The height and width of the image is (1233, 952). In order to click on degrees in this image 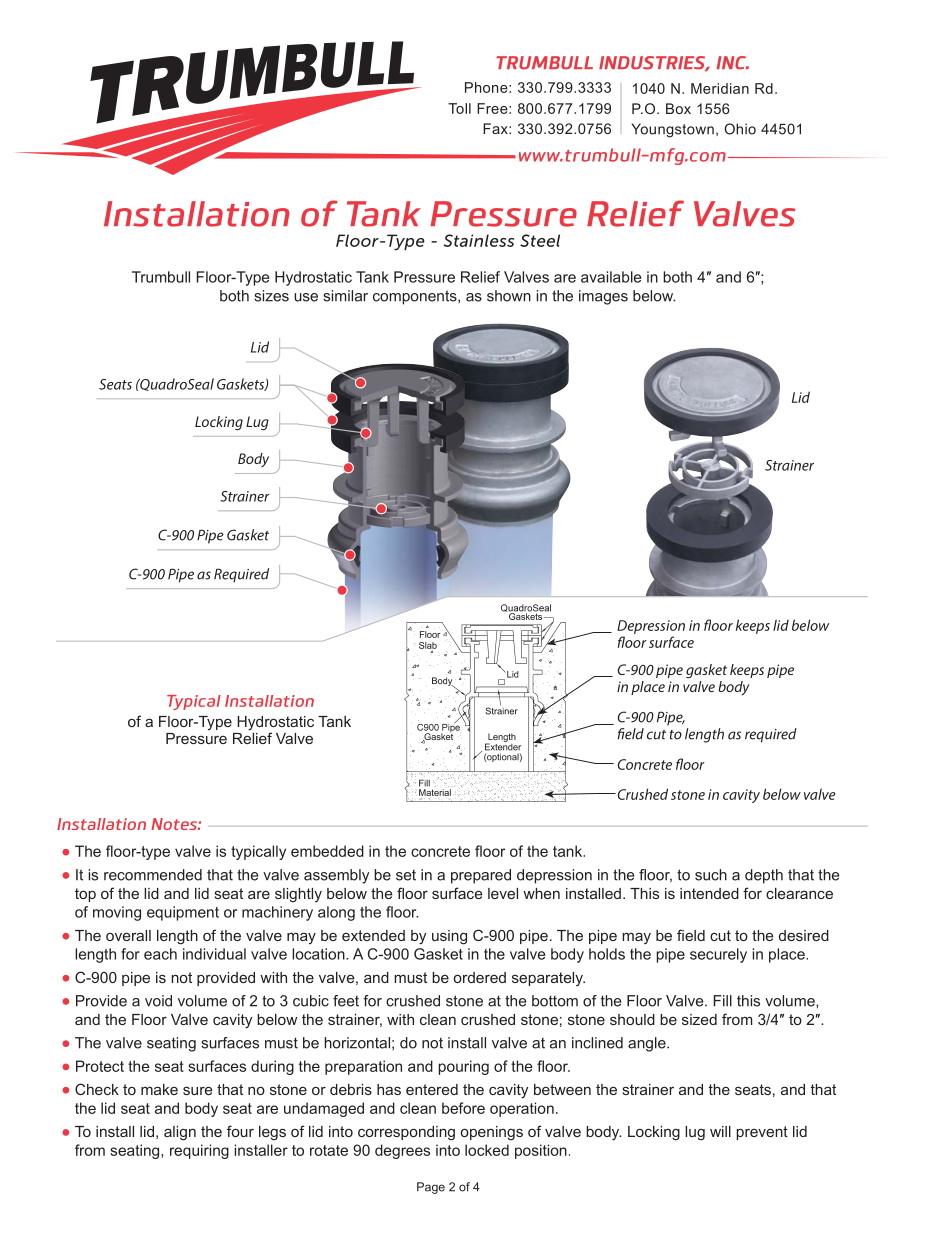, I will do `click(402, 1151)`.
